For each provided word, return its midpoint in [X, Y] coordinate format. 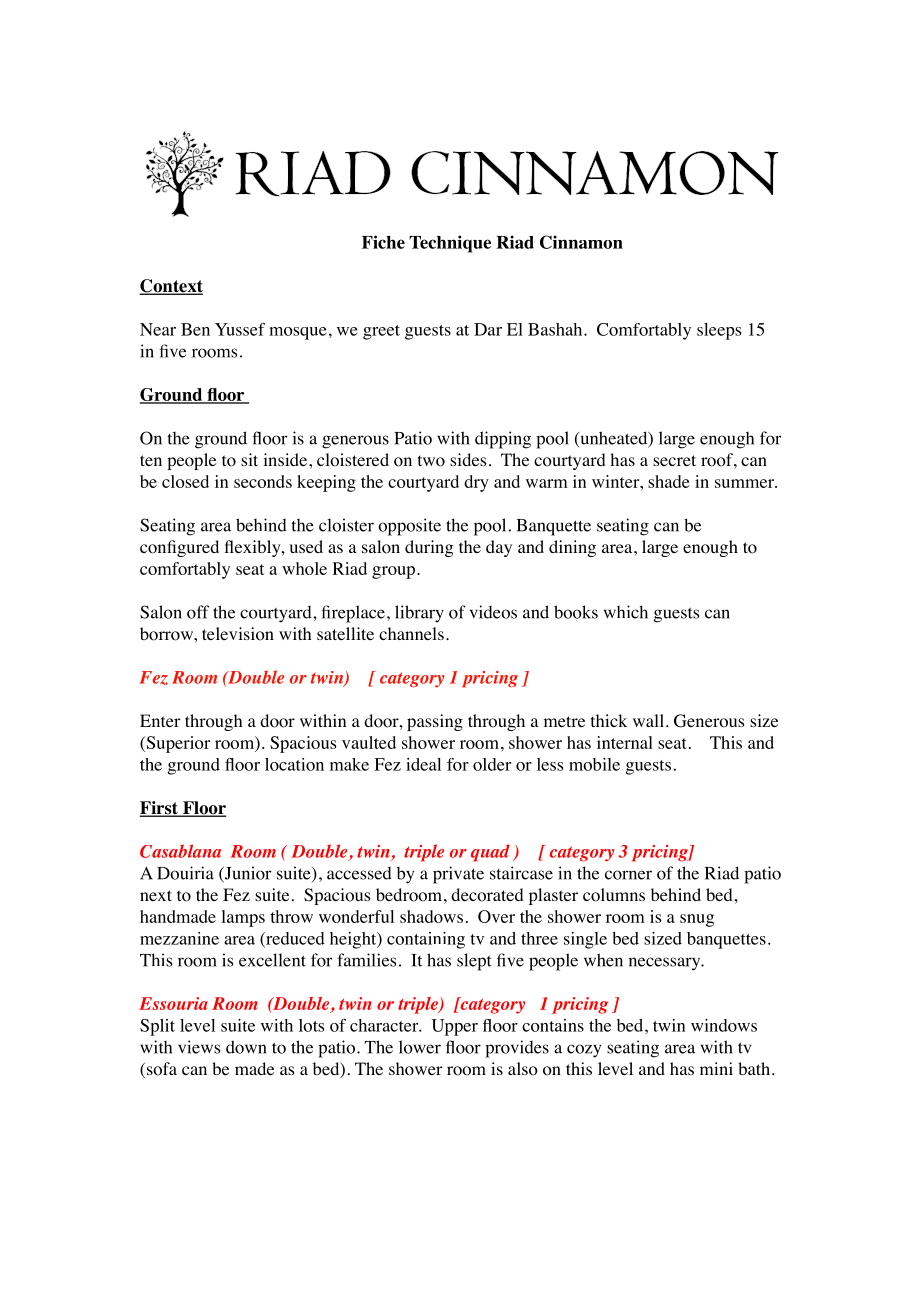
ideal [423, 764]
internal [625, 742]
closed [185, 481]
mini [716, 1068]
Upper [454, 1027]
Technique [450, 244]
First [159, 809]
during [429, 548]
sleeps [719, 331]
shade [669, 481]
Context [171, 287]
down [246, 1047]
